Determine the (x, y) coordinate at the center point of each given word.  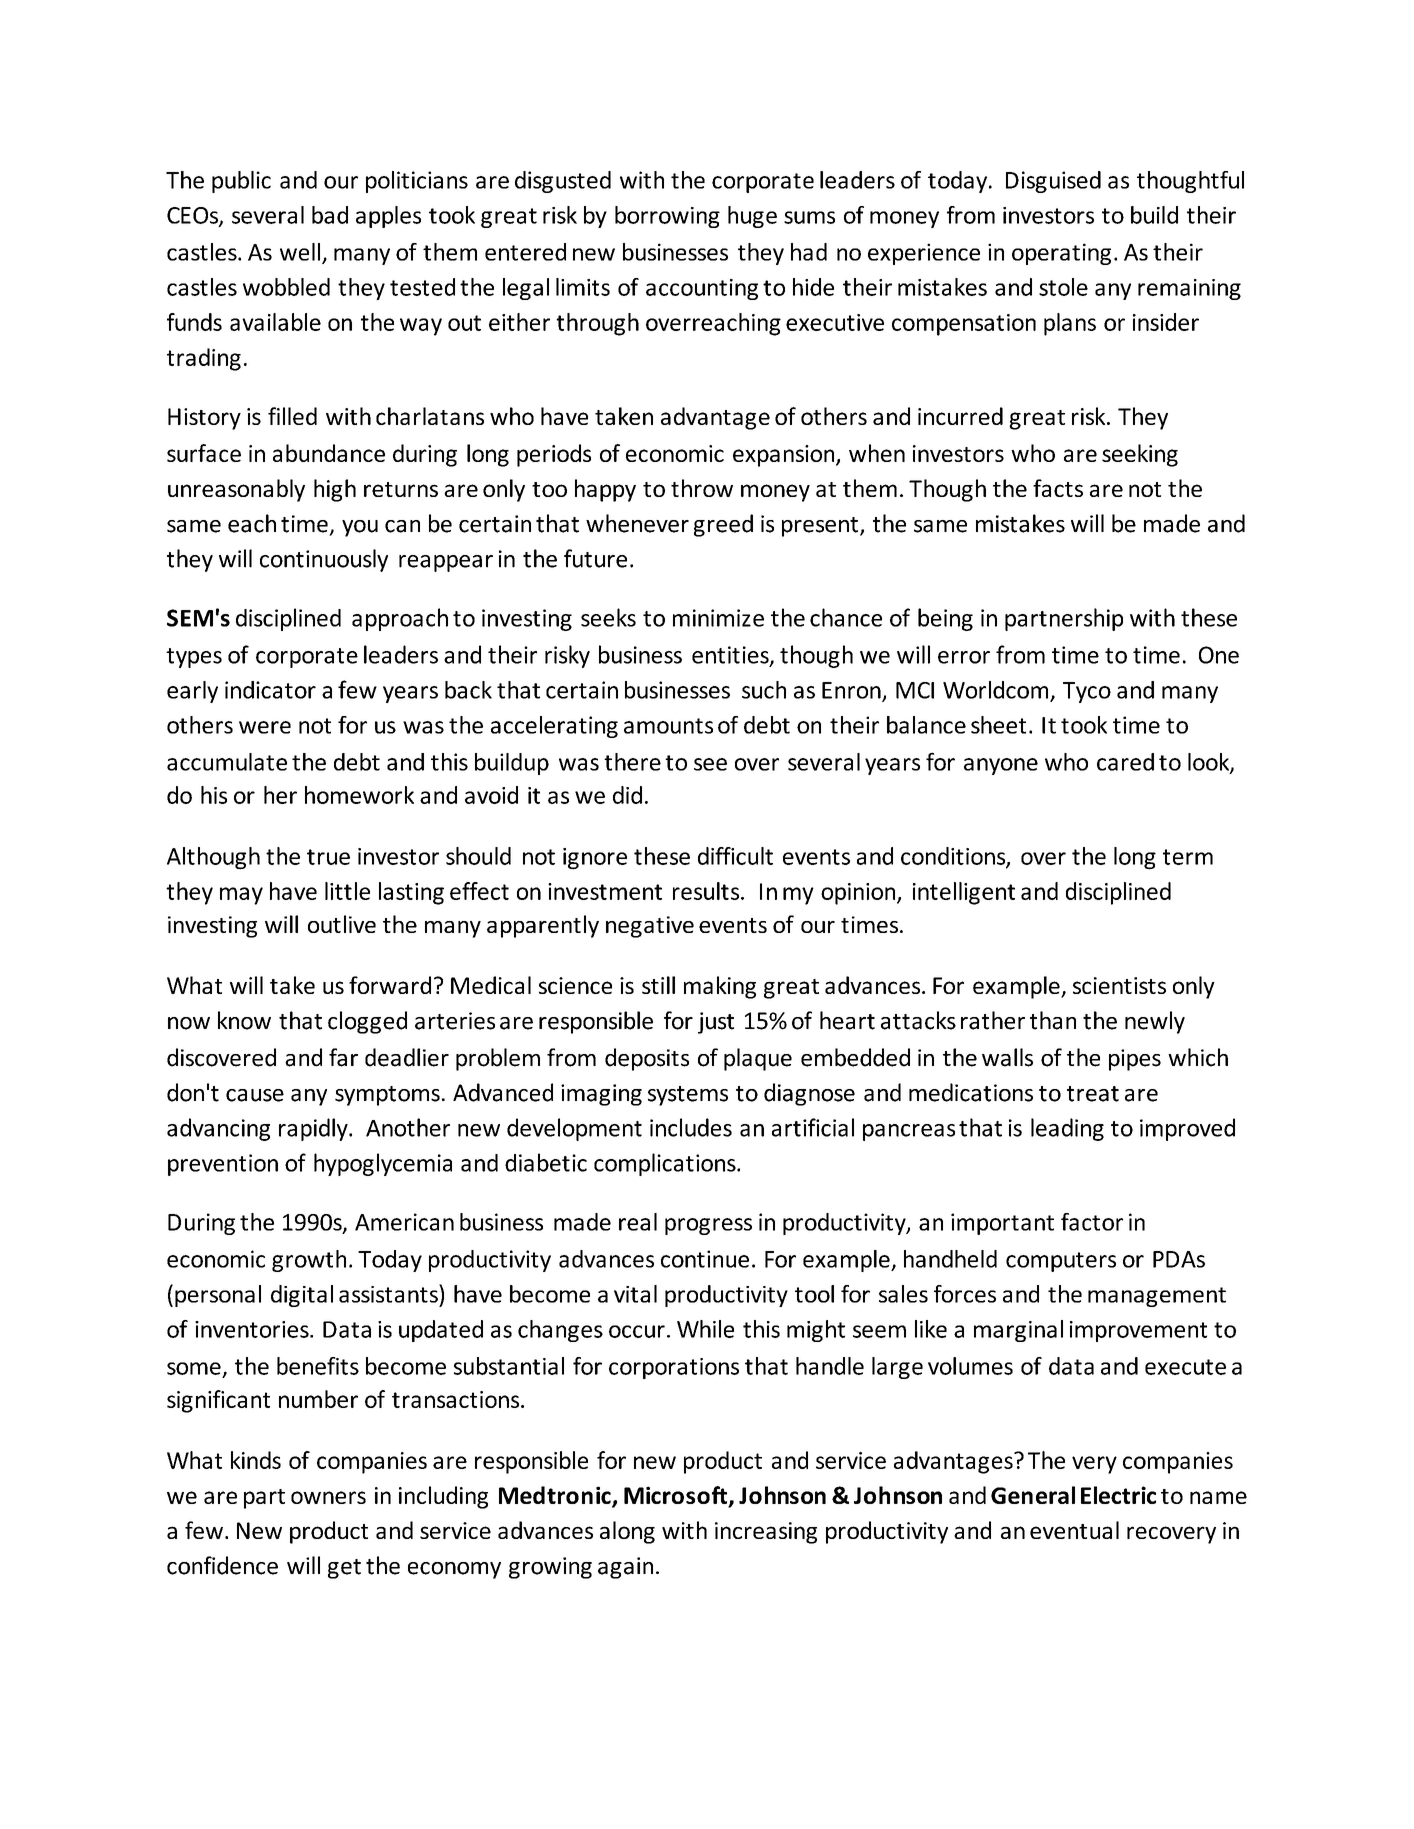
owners (328, 1497)
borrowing (667, 217)
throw (702, 488)
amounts (668, 726)
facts (1058, 488)
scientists (1119, 985)
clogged (367, 1022)
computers (1061, 1262)
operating (1061, 254)
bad (330, 215)
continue (705, 1259)
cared (1125, 762)
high (335, 490)
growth (309, 1261)
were (265, 727)
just (716, 1023)
